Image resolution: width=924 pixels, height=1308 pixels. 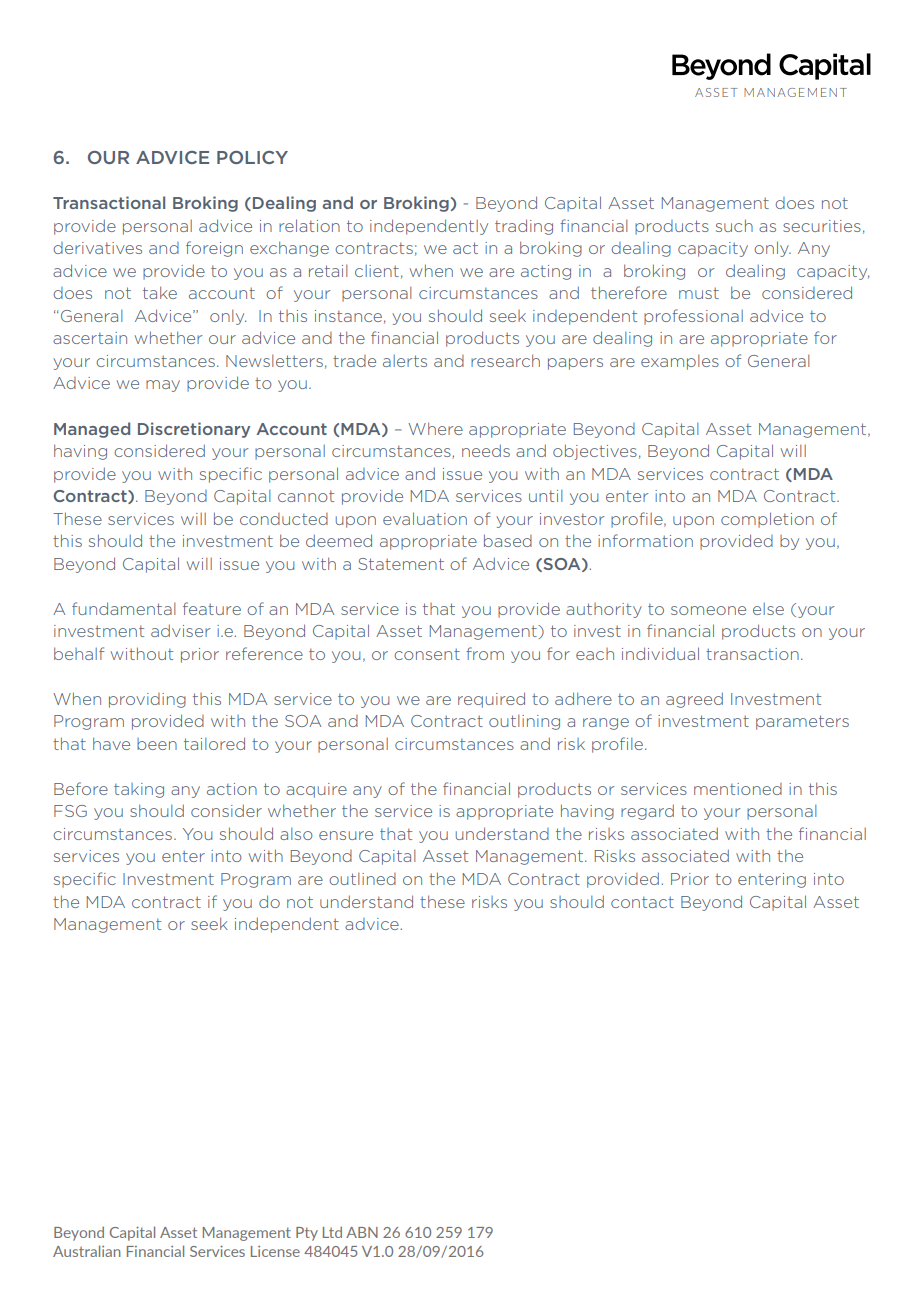 I want to click on Australian, so click(x=87, y=1251).
